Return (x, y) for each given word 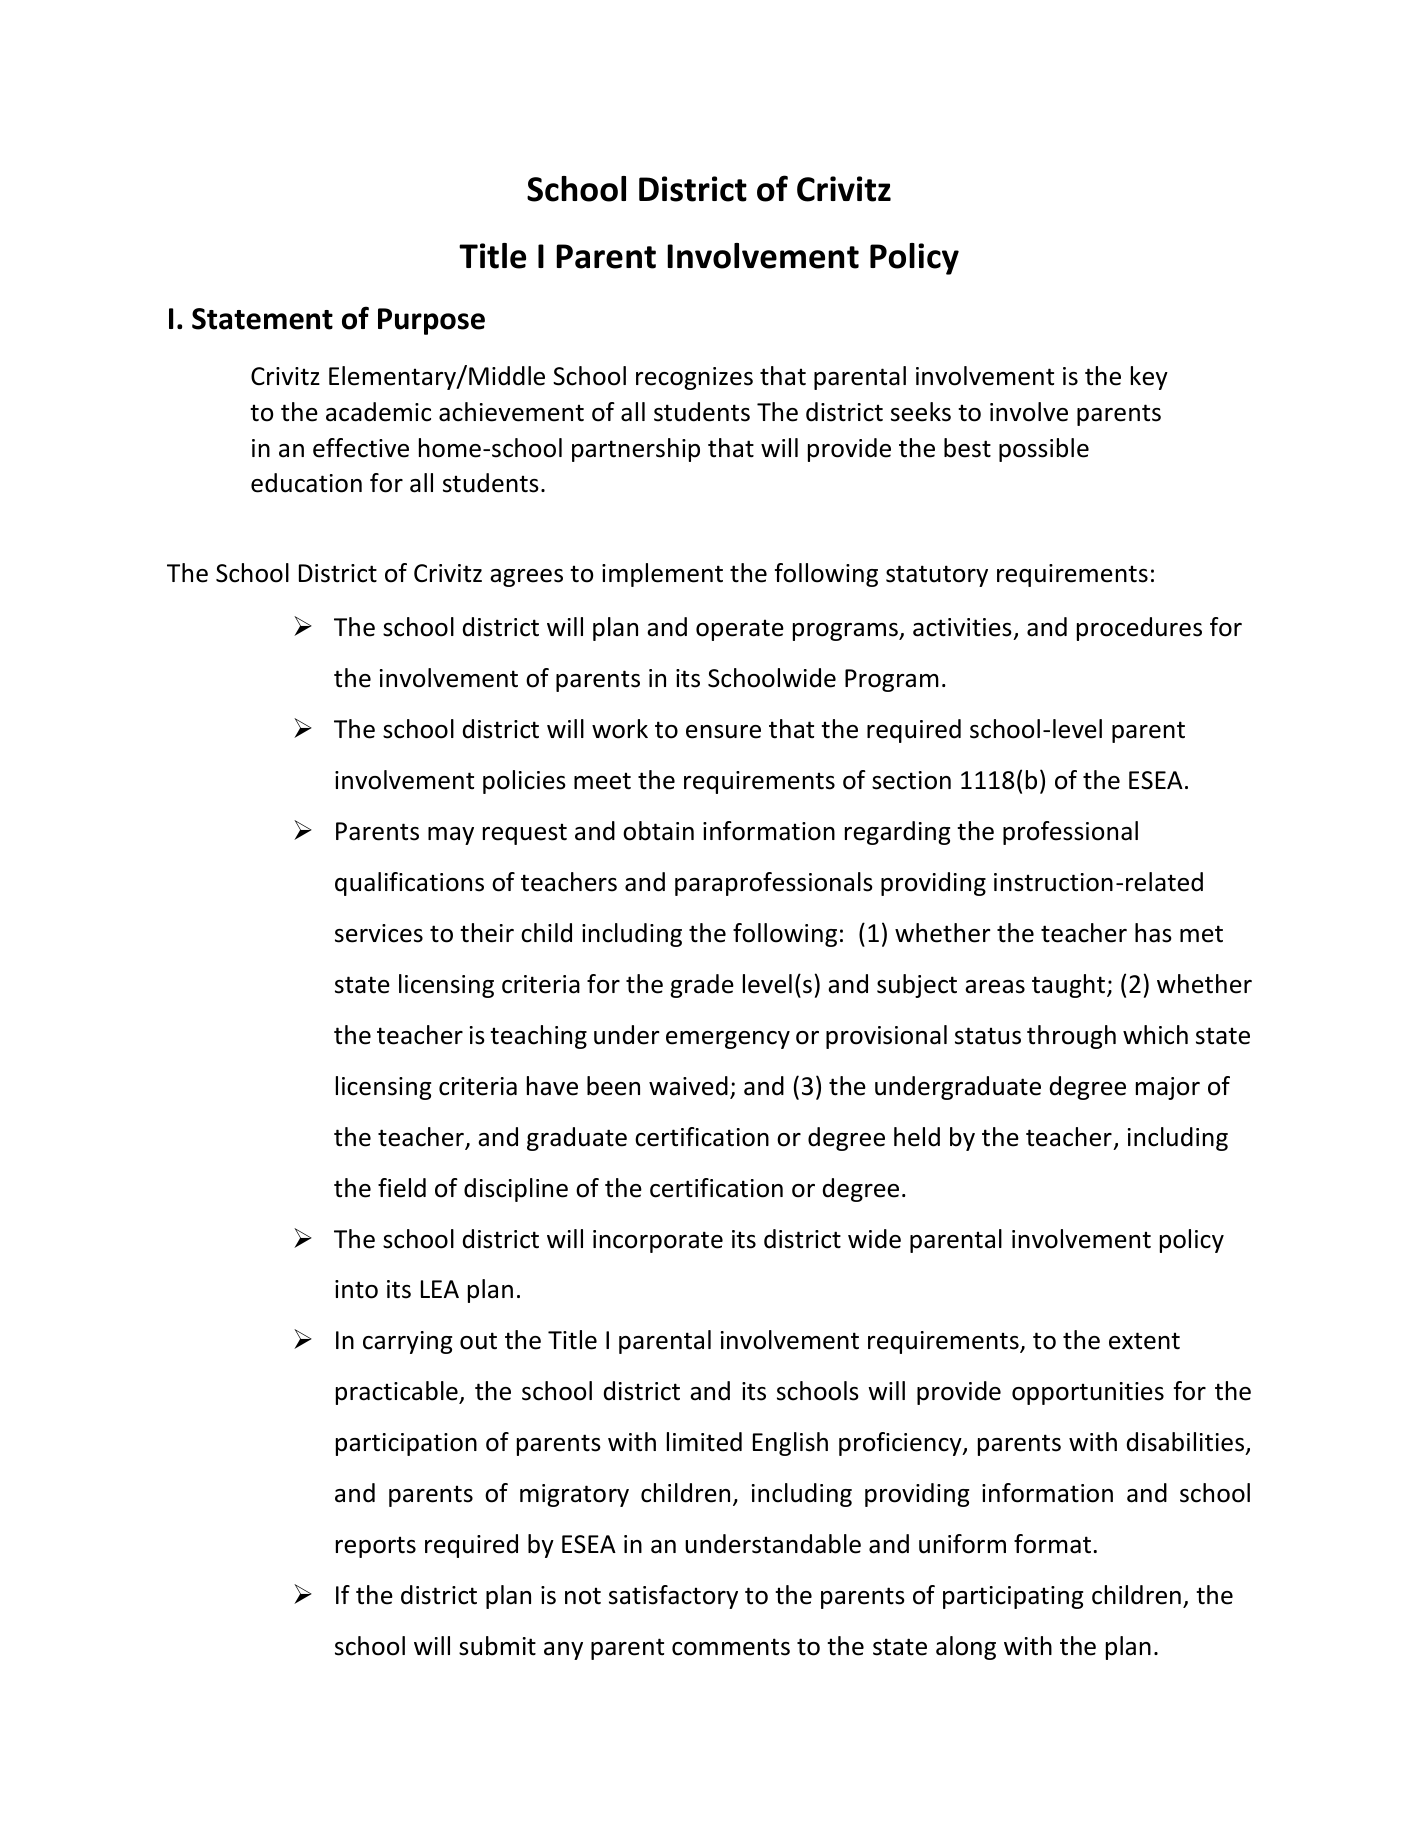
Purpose (431, 321)
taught (1068, 986)
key (1149, 378)
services (379, 933)
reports (376, 1547)
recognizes (694, 378)
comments (731, 1647)
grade (702, 986)
